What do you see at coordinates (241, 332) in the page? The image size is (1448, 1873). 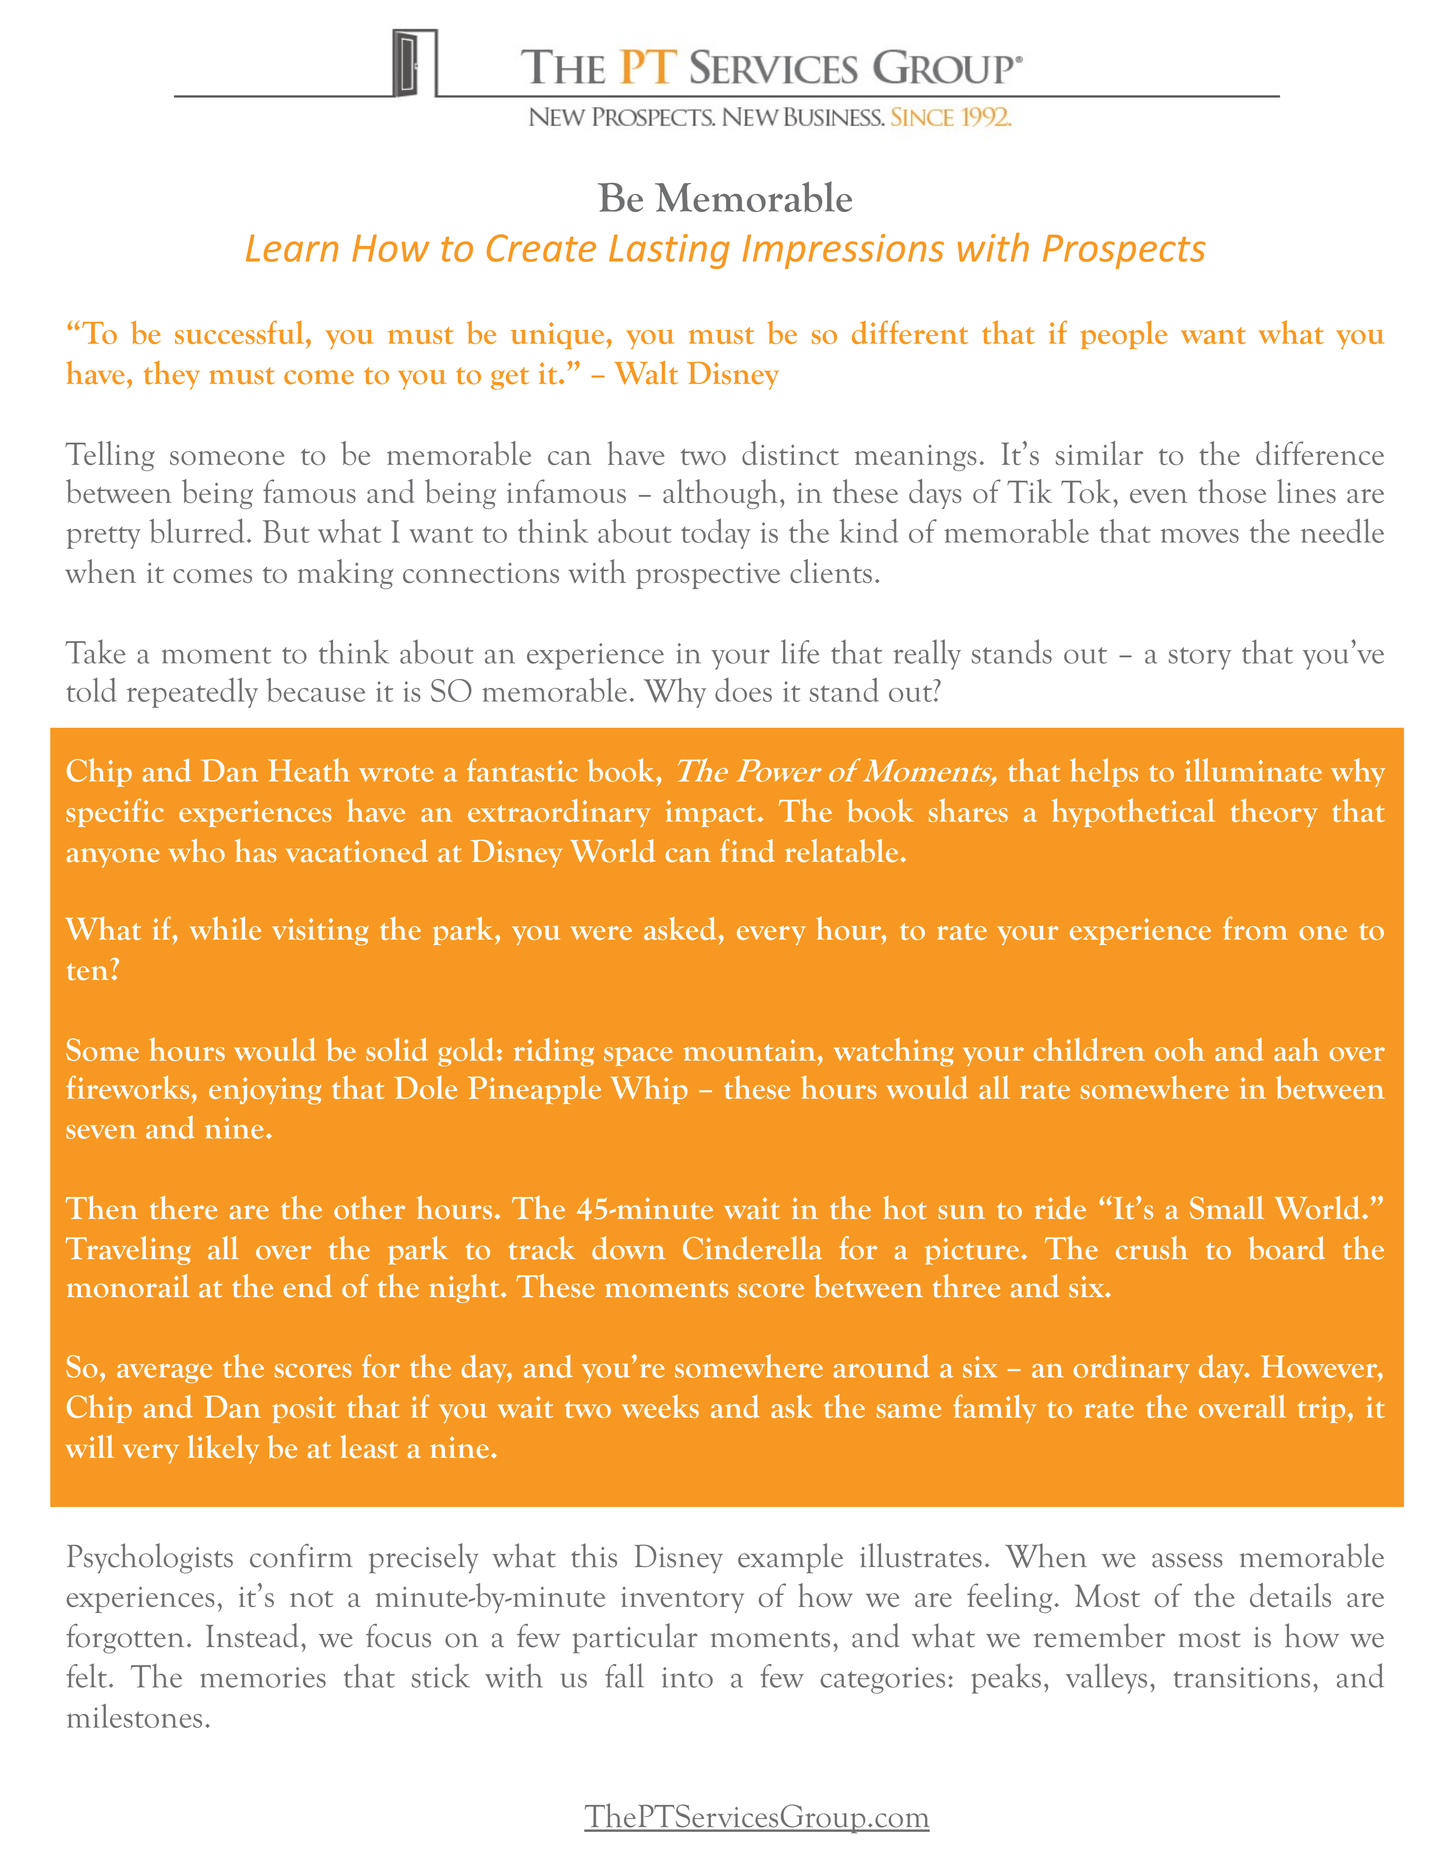 I see `successful` at bounding box center [241, 332].
